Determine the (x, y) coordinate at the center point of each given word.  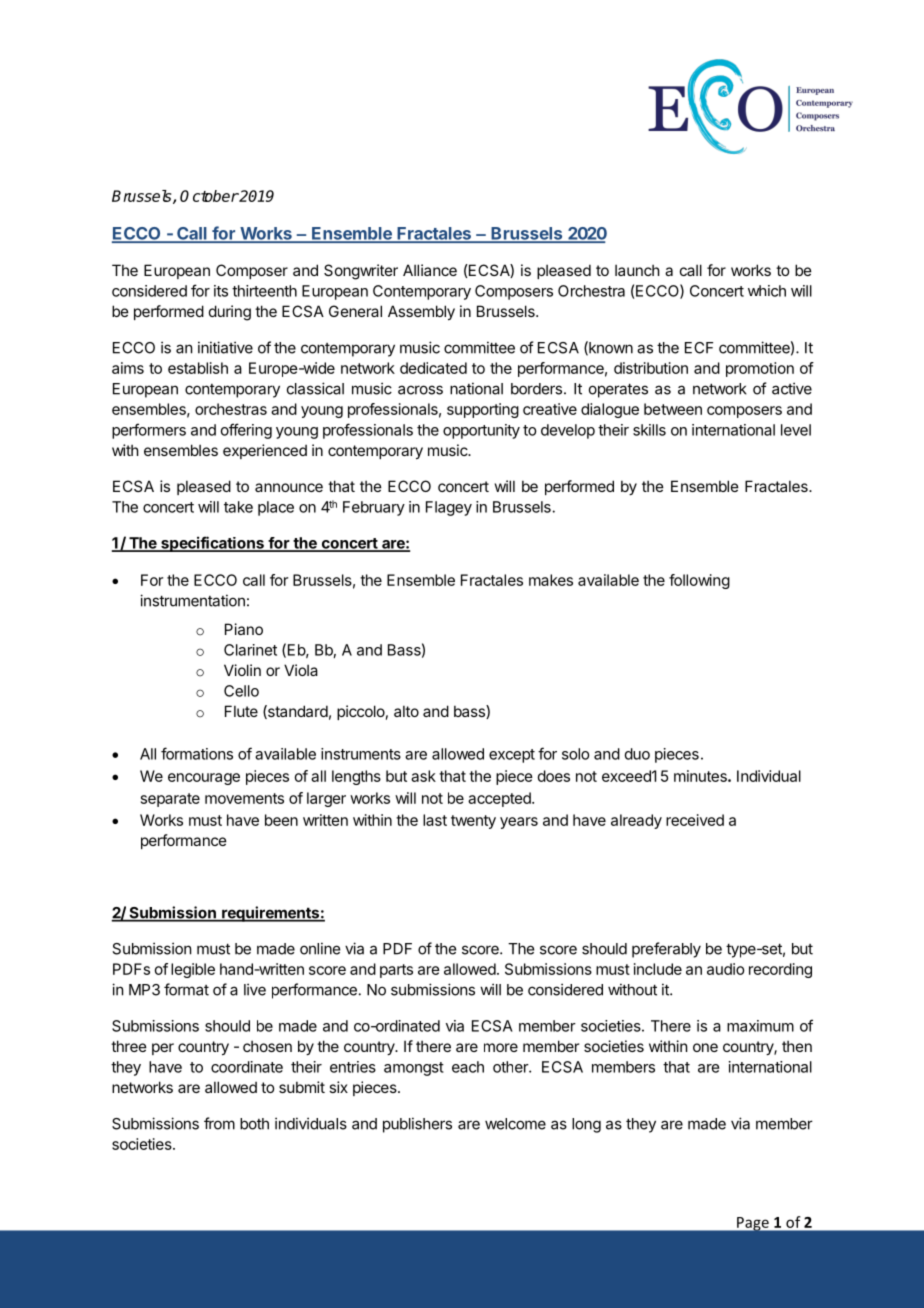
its (221, 291)
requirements (270, 914)
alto (406, 711)
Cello (241, 691)
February (374, 508)
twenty (473, 822)
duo (637, 754)
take (238, 507)
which (767, 291)
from (219, 1123)
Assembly (421, 312)
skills (649, 430)
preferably (666, 950)
